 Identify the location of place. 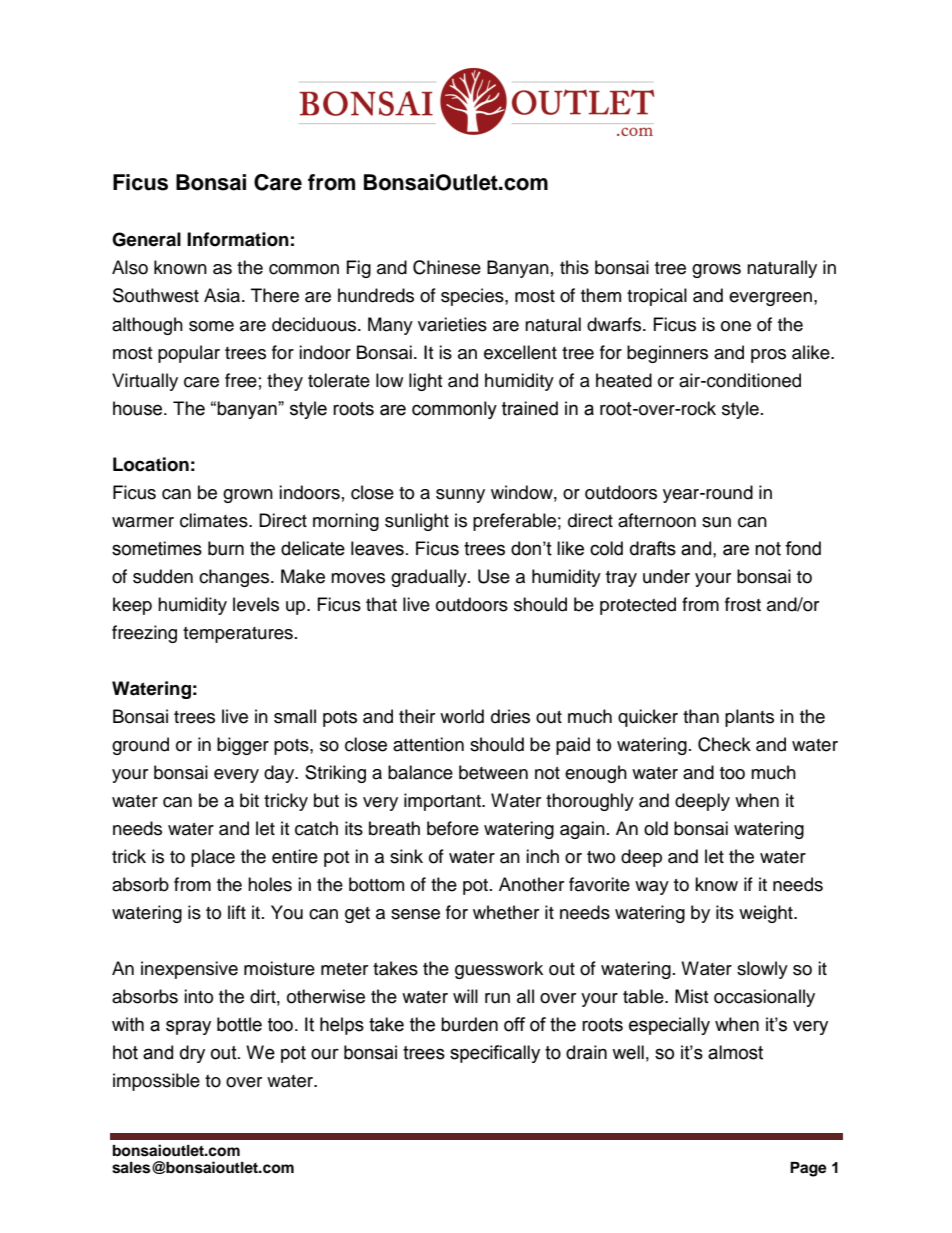
(213, 858).
